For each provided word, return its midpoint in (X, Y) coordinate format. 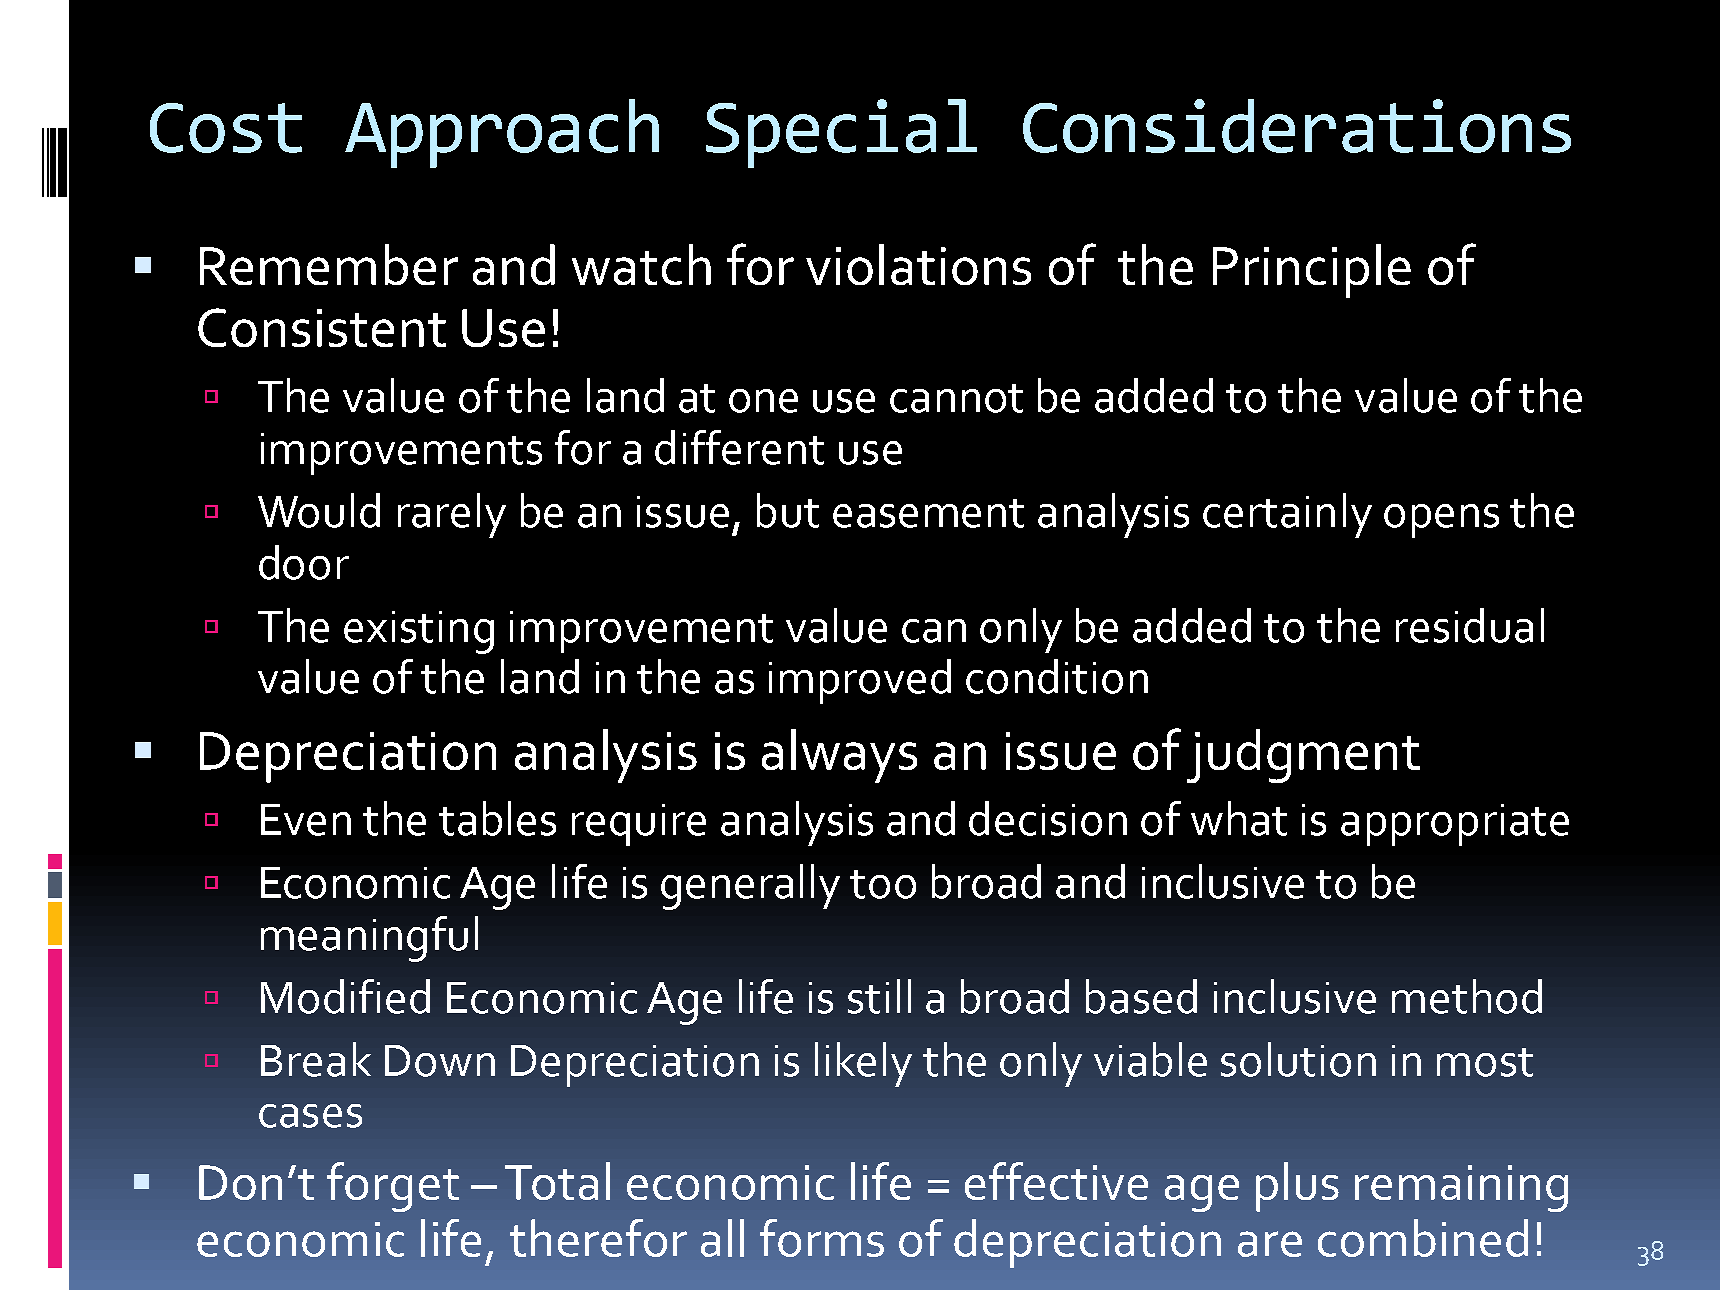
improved (860, 681)
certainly (1287, 515)
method (1467, 996)
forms (822, 1238)
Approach (502, 133)
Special (841, 133)
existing (419, 632)
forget (393, 1187)
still (879, 996)
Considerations (1297, 126)
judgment (1303, 756)
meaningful (369, 939)
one (763, 401)
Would (319, 510)
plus (1297, 1187)
